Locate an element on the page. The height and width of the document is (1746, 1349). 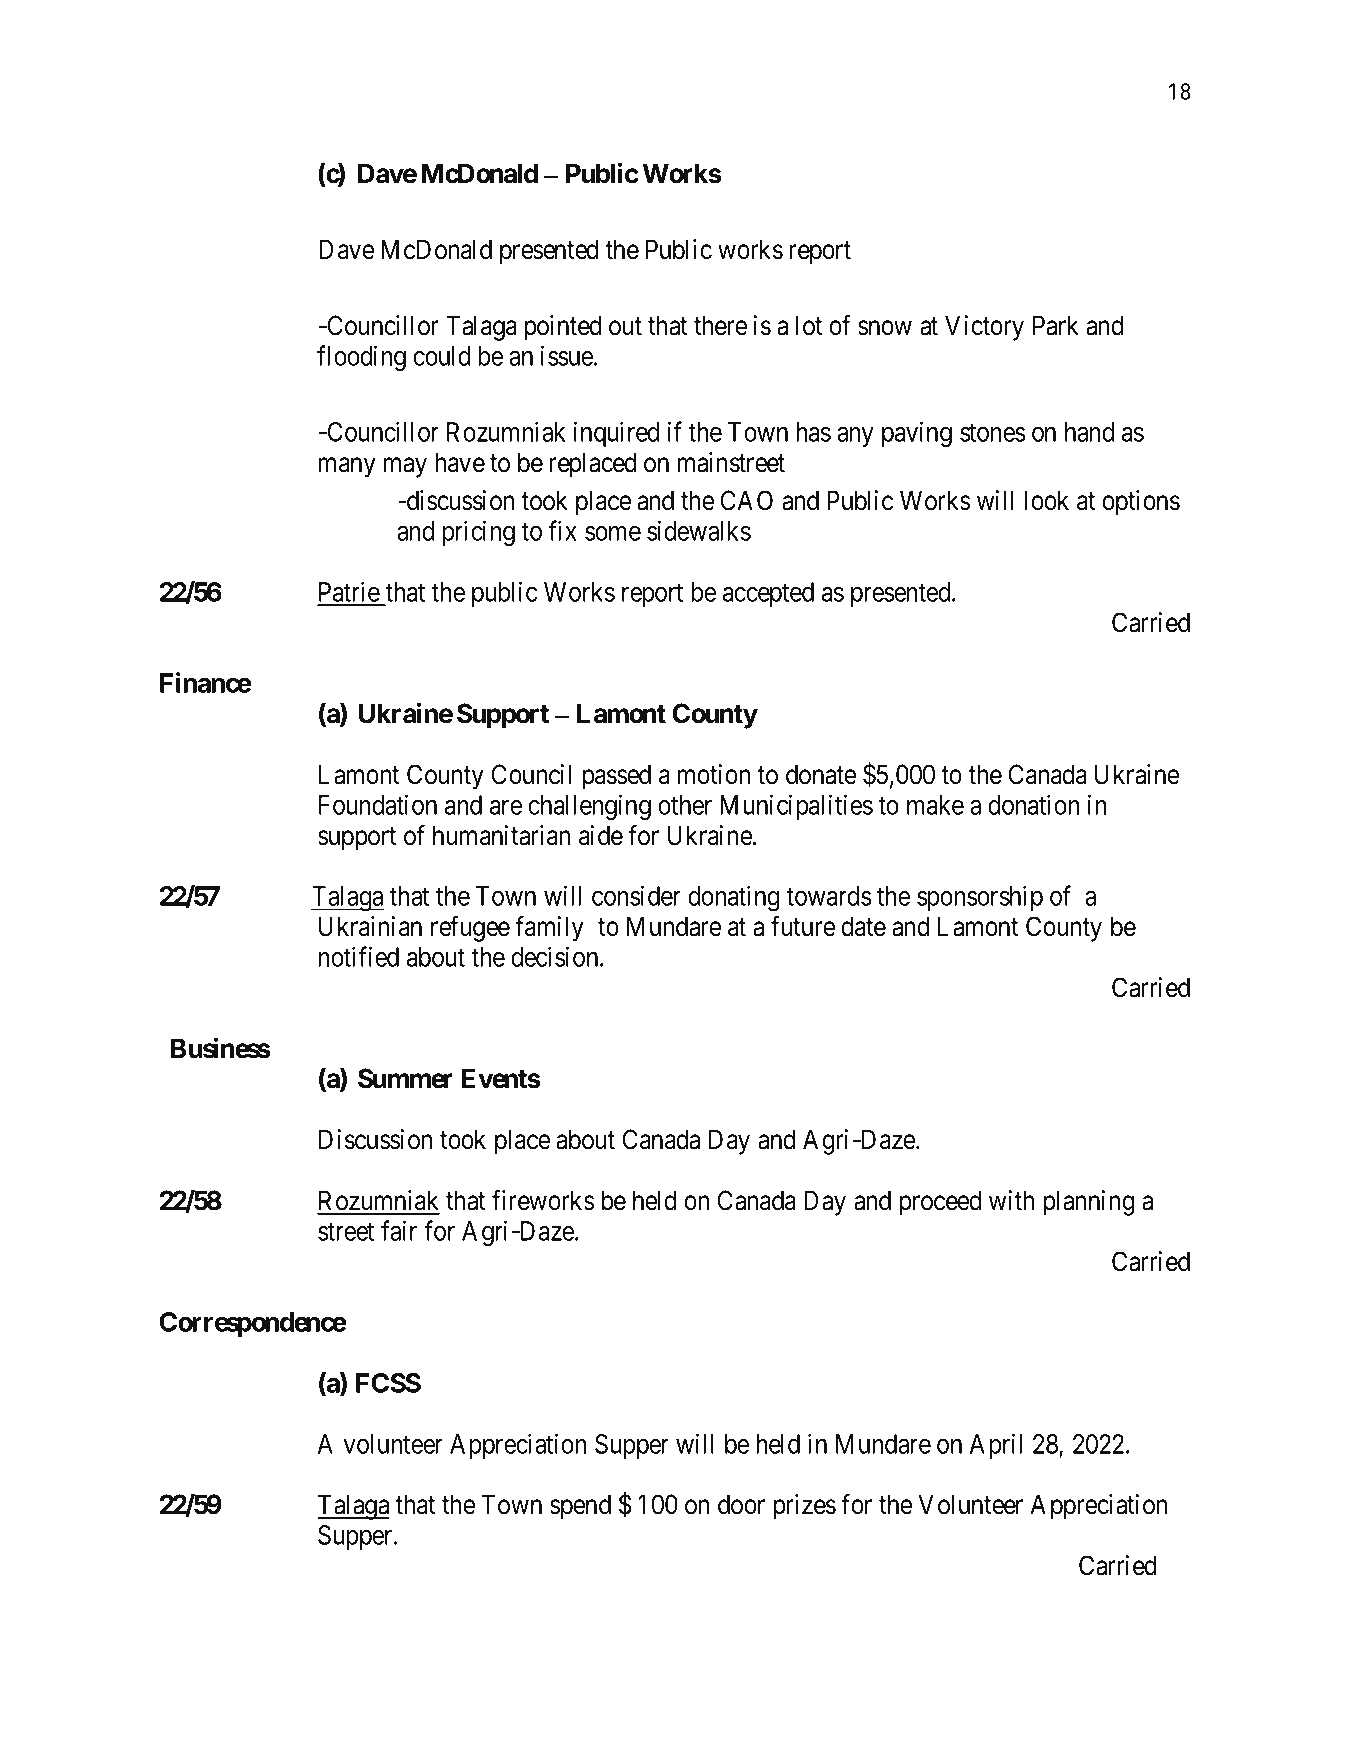
Victory is located at coordinates (984, 328).
